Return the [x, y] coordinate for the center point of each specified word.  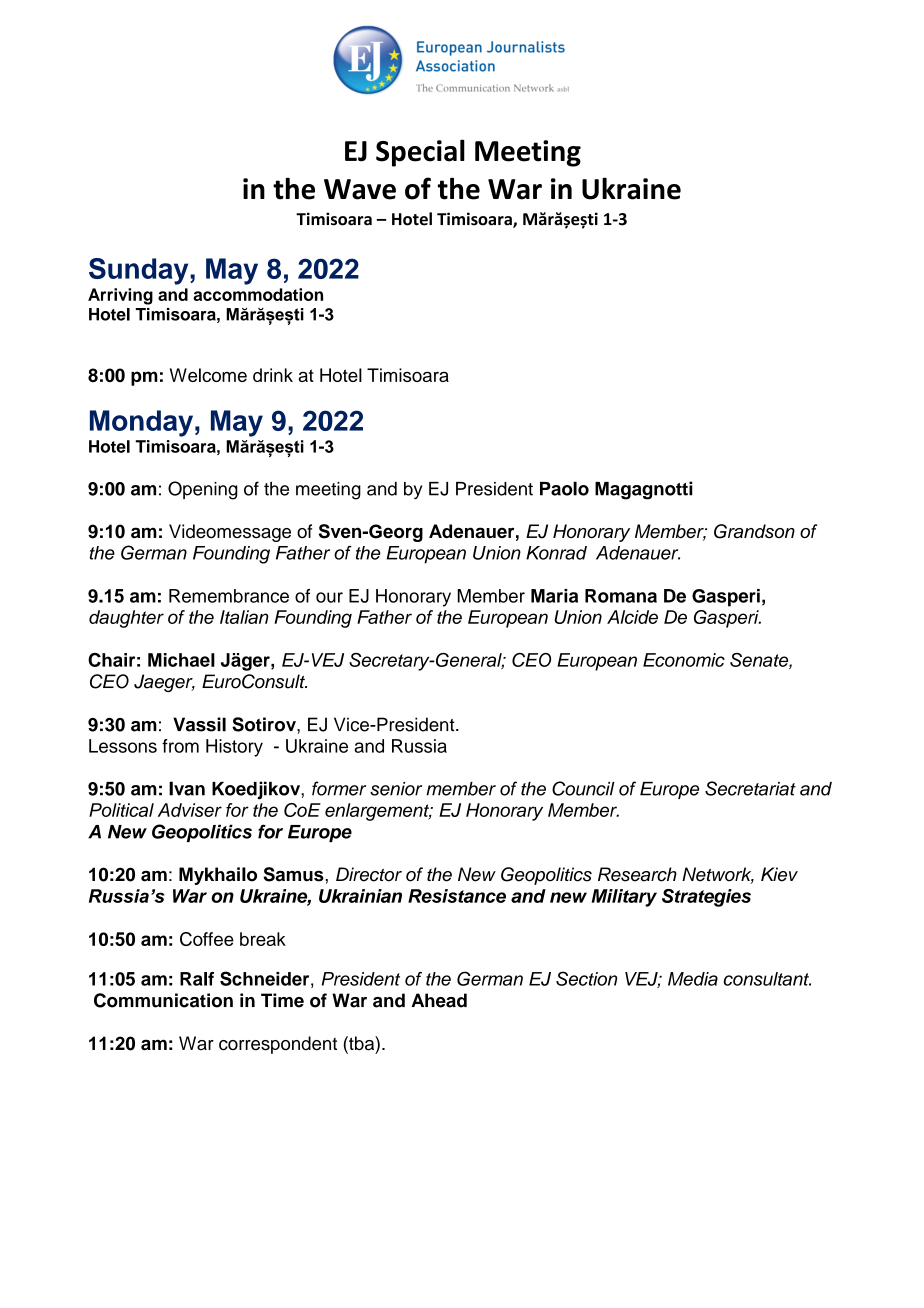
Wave [360, 189]
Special [420, 153]
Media [693, 979]
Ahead [439, 1000]
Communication [163, 1000]
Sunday [140, 271]
